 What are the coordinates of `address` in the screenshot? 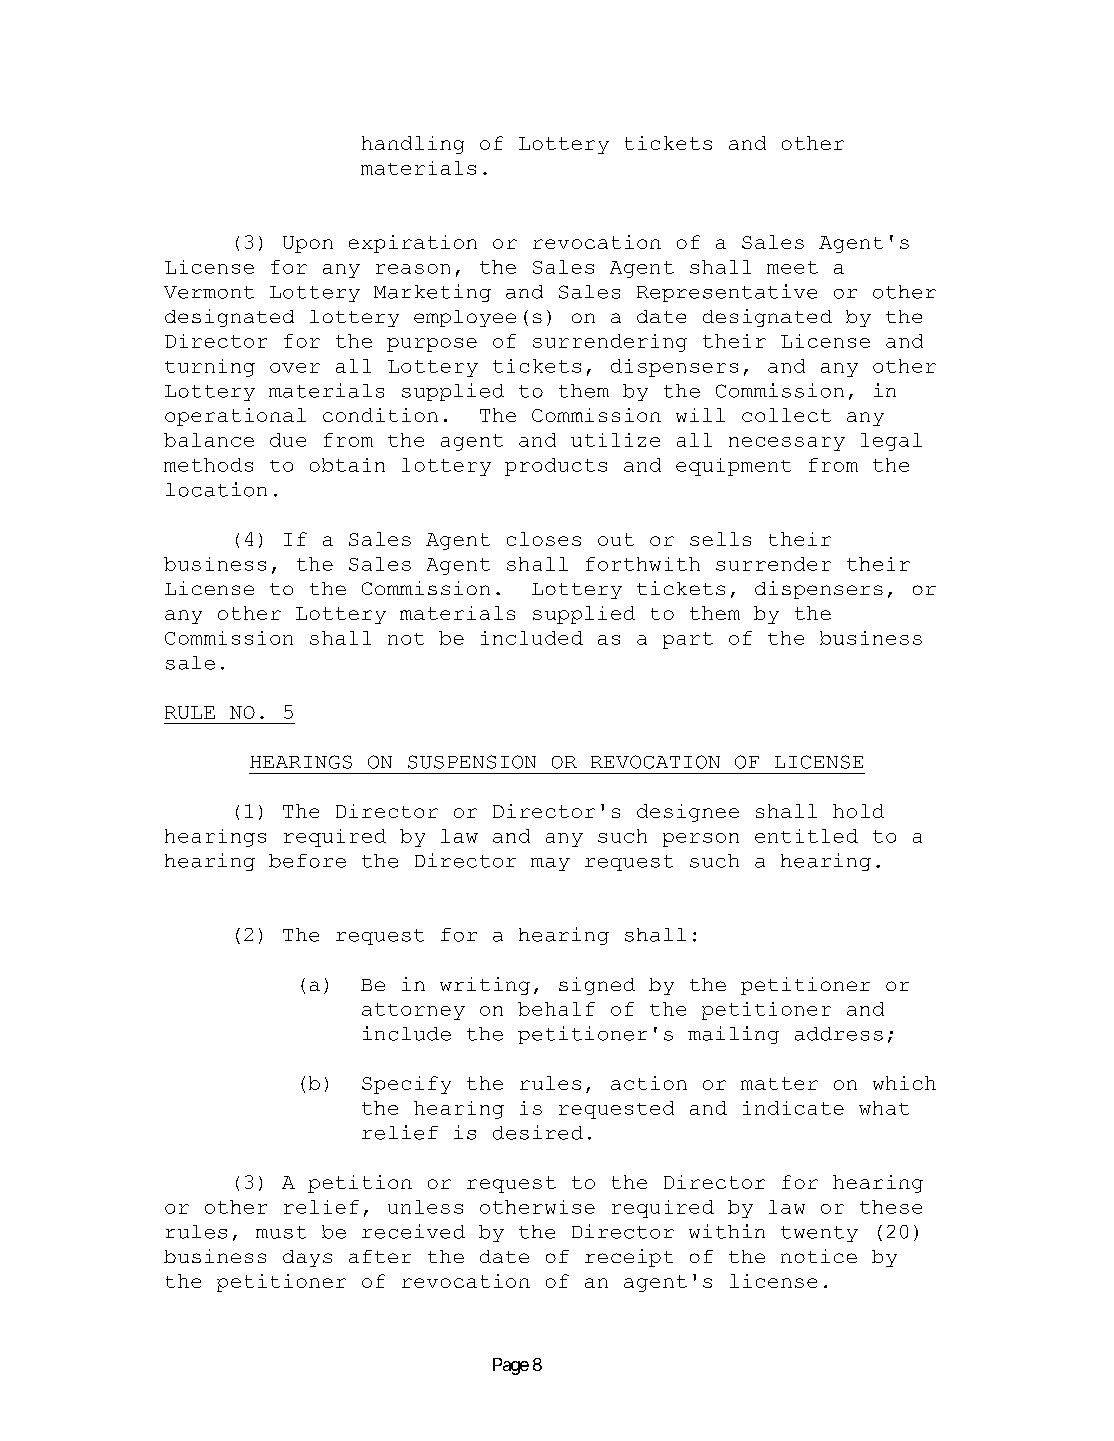 It's located at (839, 1034).
